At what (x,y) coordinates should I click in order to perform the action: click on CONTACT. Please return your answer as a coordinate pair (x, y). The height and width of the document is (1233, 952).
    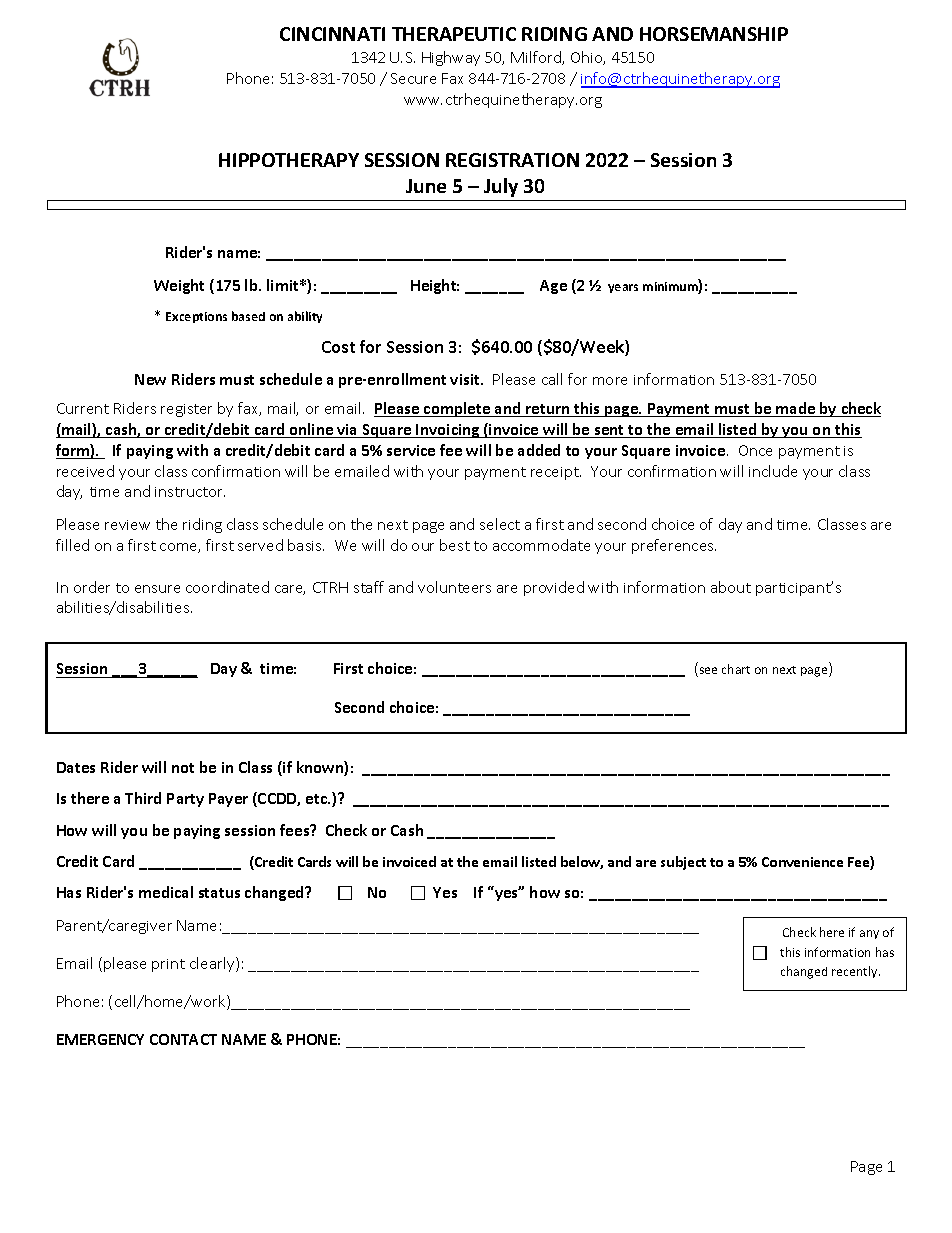
    Looking at the image, I should click on (183, 1039).
